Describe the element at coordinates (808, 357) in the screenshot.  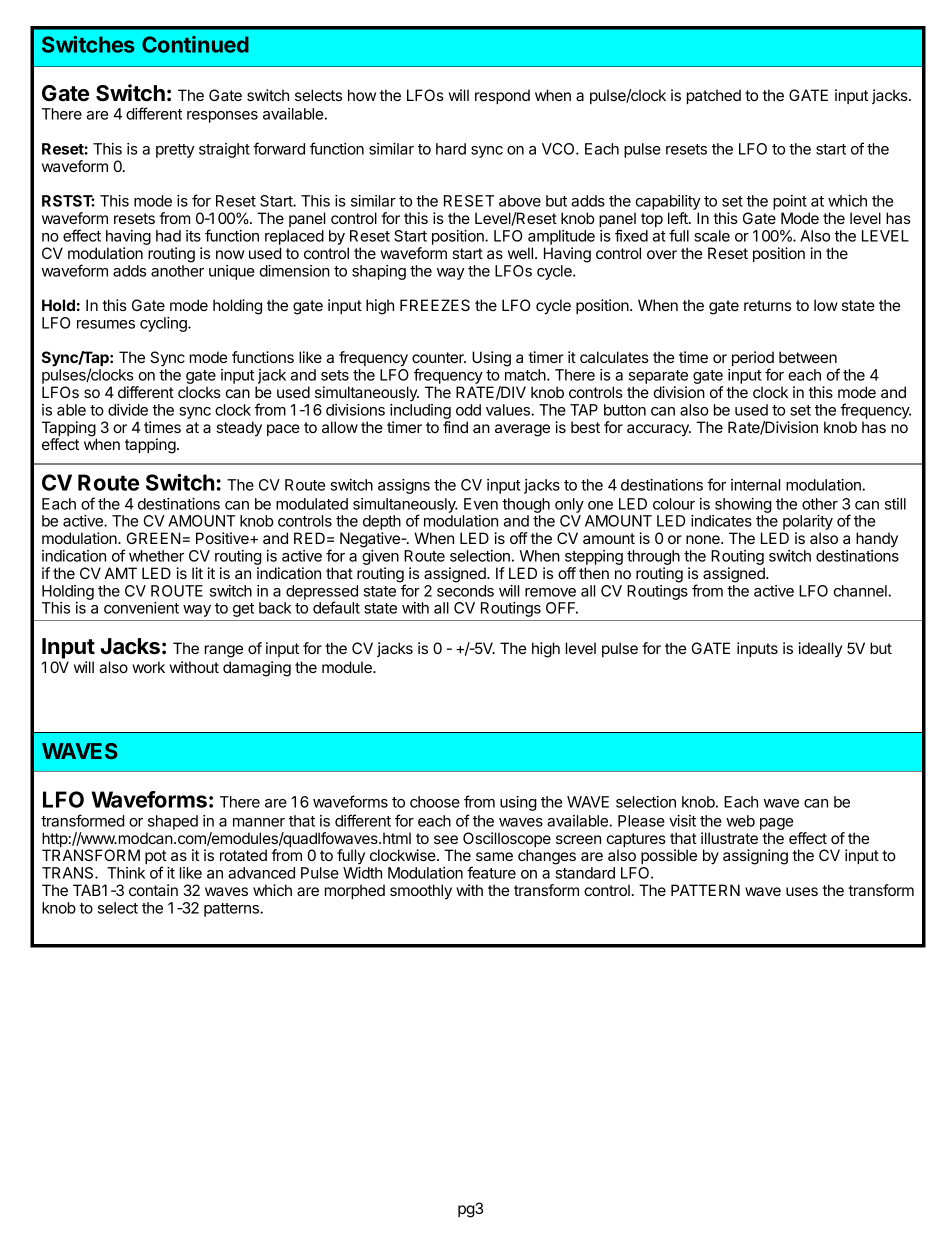
I see `between` at that location.
